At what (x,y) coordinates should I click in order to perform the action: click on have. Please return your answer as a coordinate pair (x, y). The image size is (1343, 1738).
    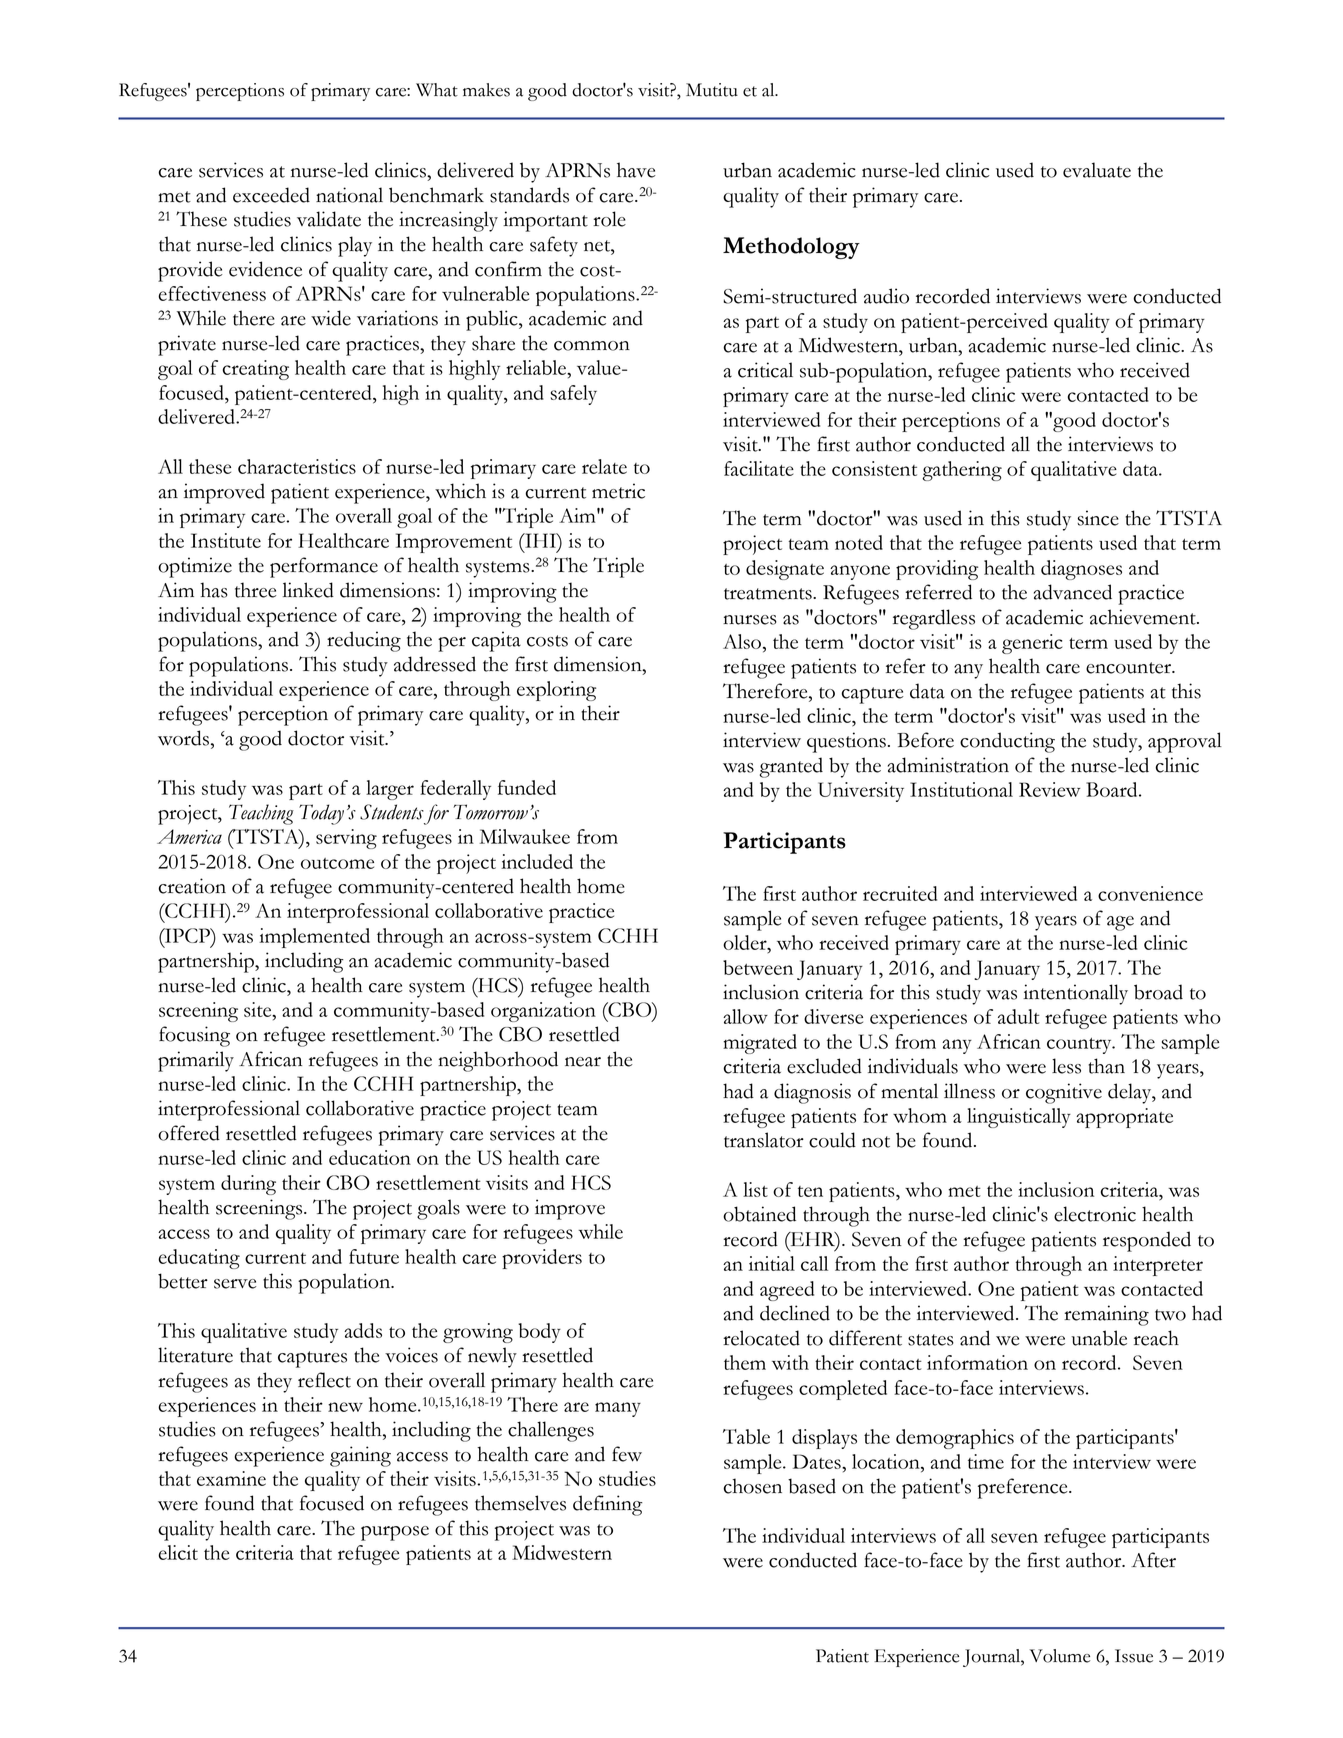
    Looking at the image, I should click on (636, 170).
